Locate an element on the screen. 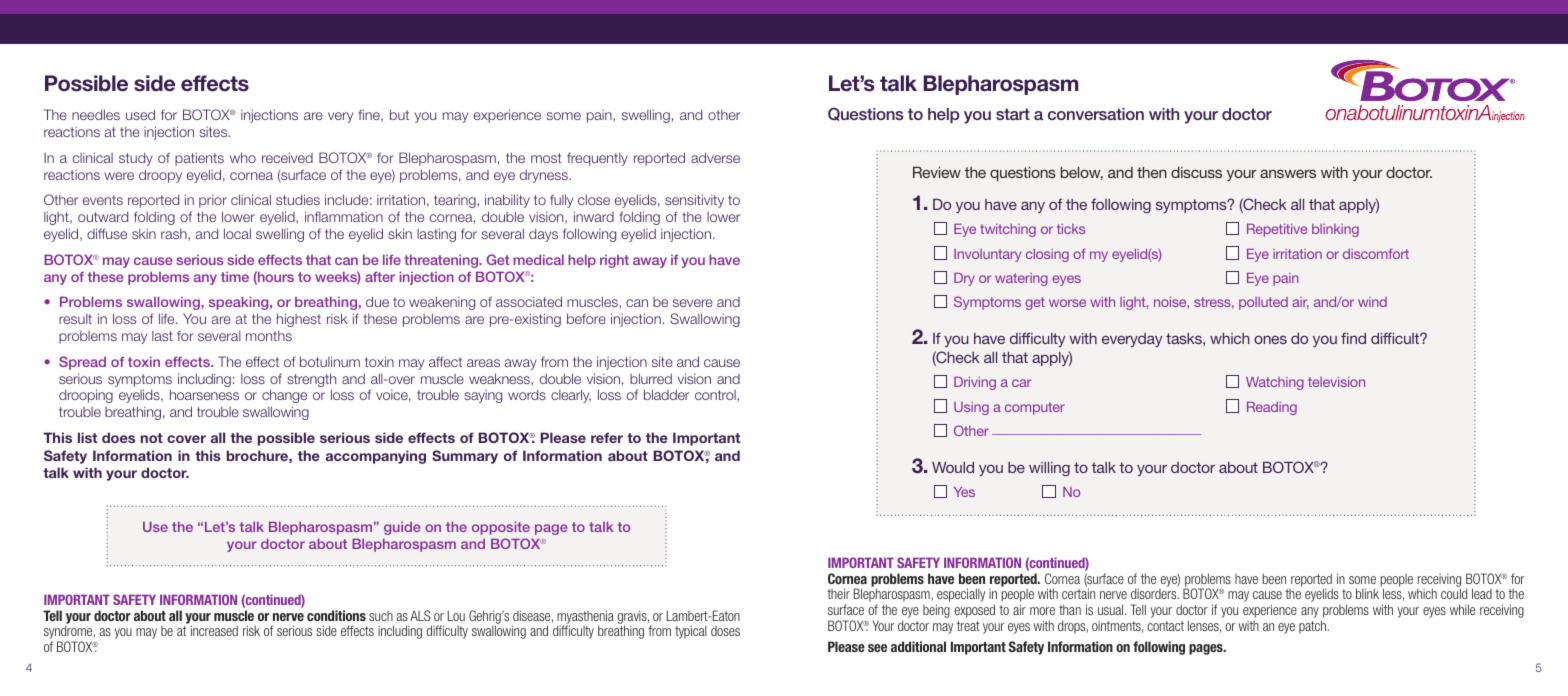 The height and width of the screenshot is (696, 1568). accompanying is located at coordinates (376, 457).
